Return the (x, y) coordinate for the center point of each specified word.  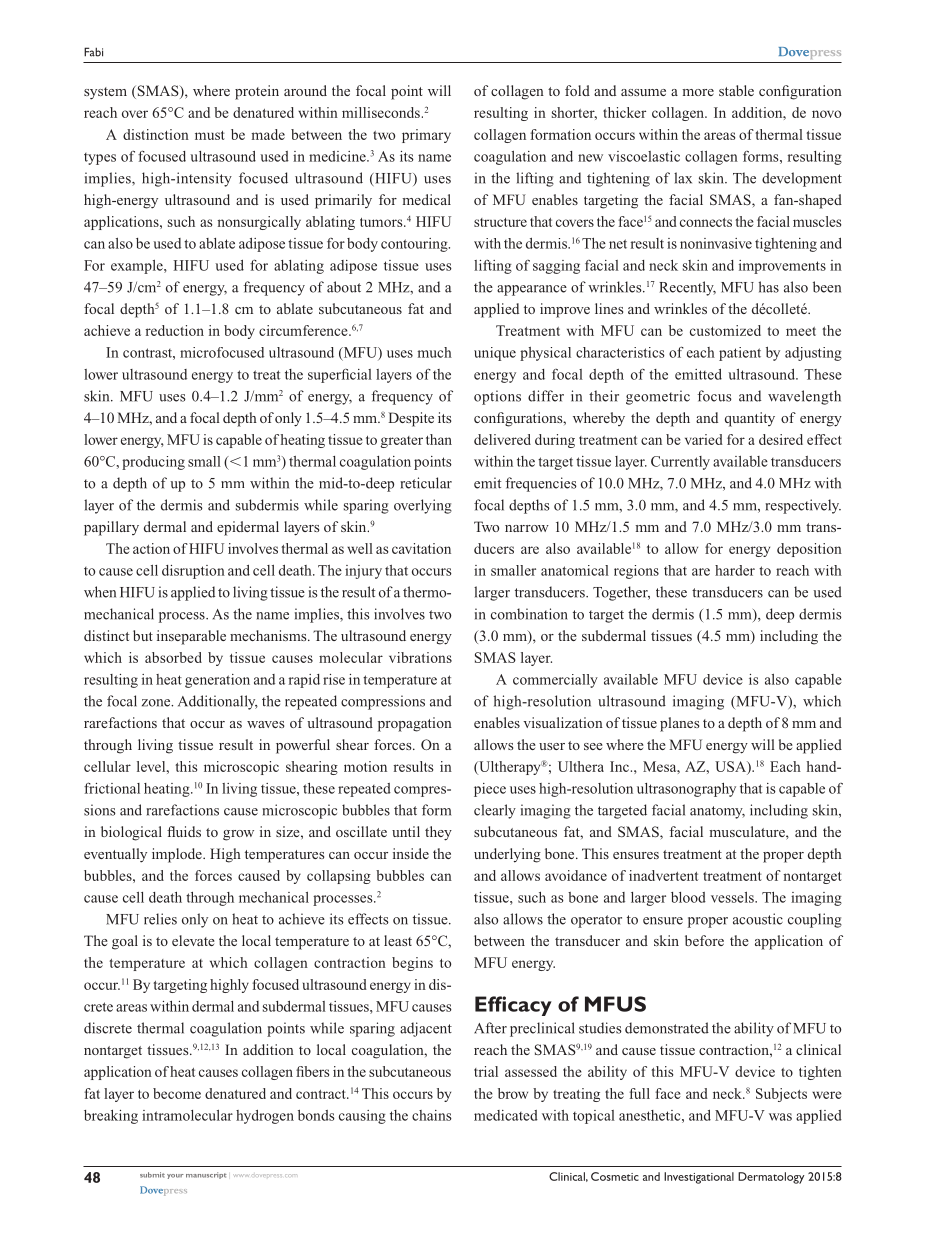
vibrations (420, 657)
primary (426, 136)
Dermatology (771, 1178)
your (175, 1176)
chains (432, 1115)
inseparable (191, 637)
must (210, 135)
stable (736, 90)
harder (735, 570)
